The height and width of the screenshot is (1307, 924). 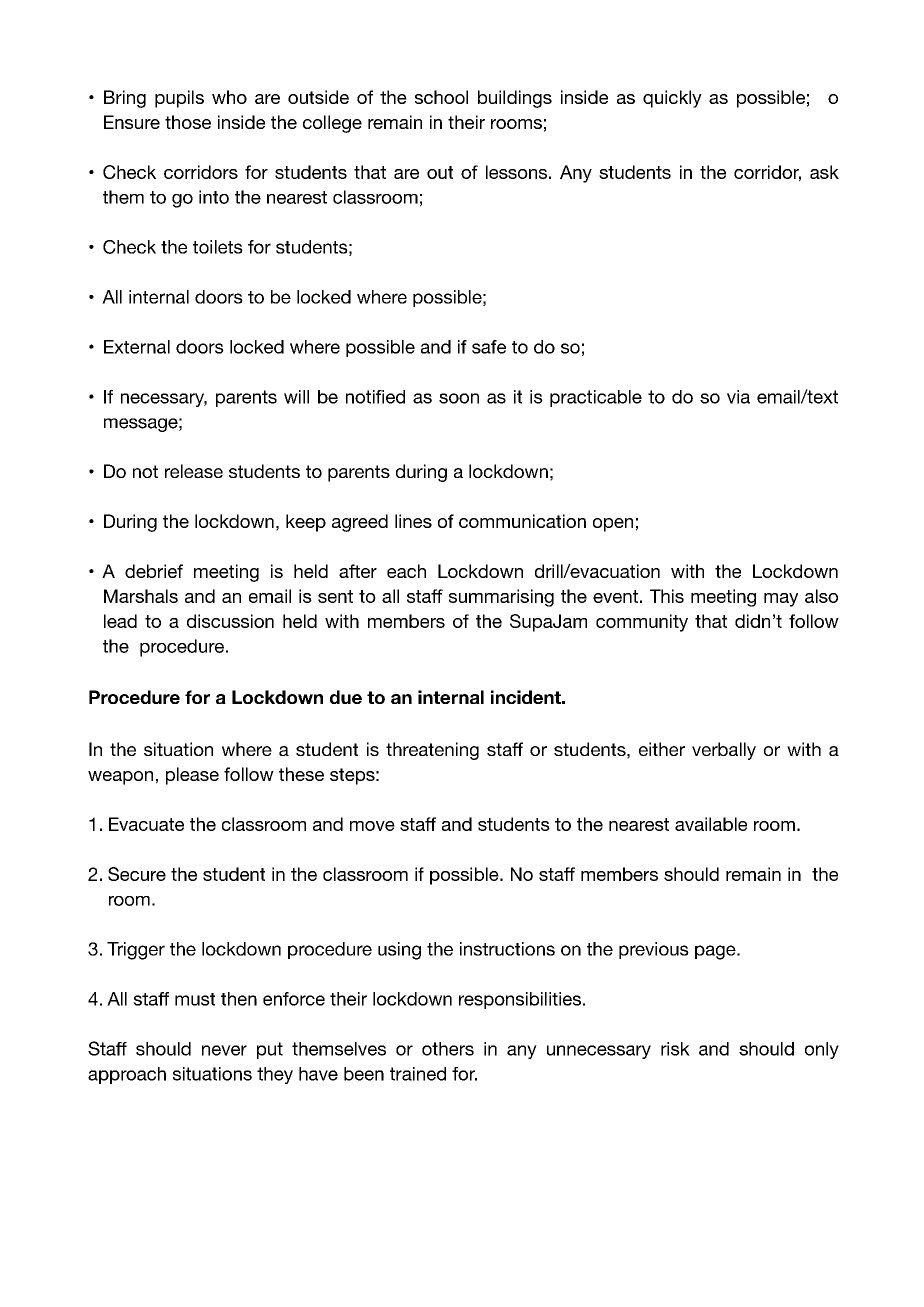 I want to click on please, so click(x=192, y=776).
